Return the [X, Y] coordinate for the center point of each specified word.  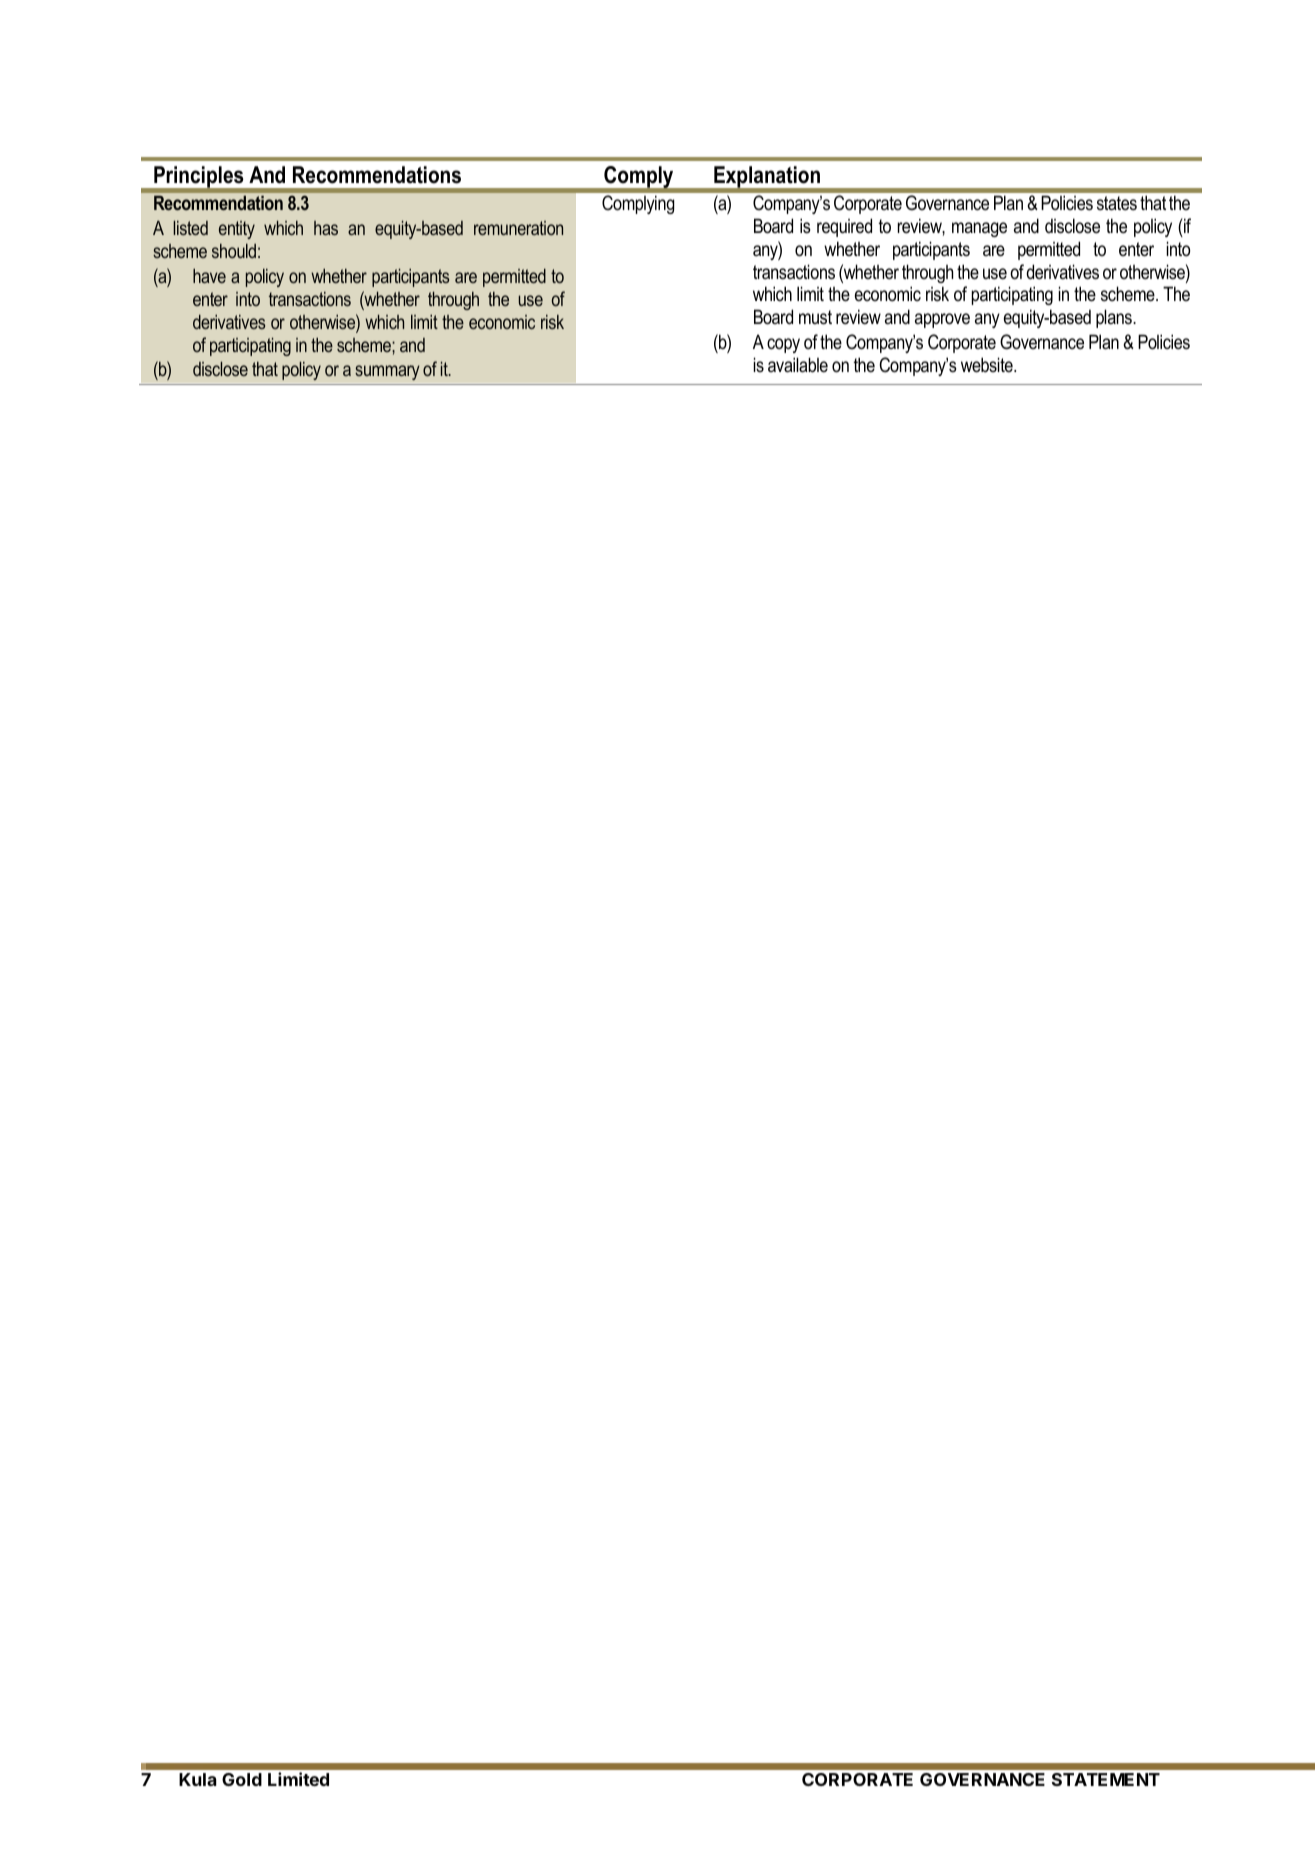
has [326, 228]
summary [387, 372]
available [798, 365]
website [988, 365]
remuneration [518, 228]
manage [979, 229]
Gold [242, 1779]
